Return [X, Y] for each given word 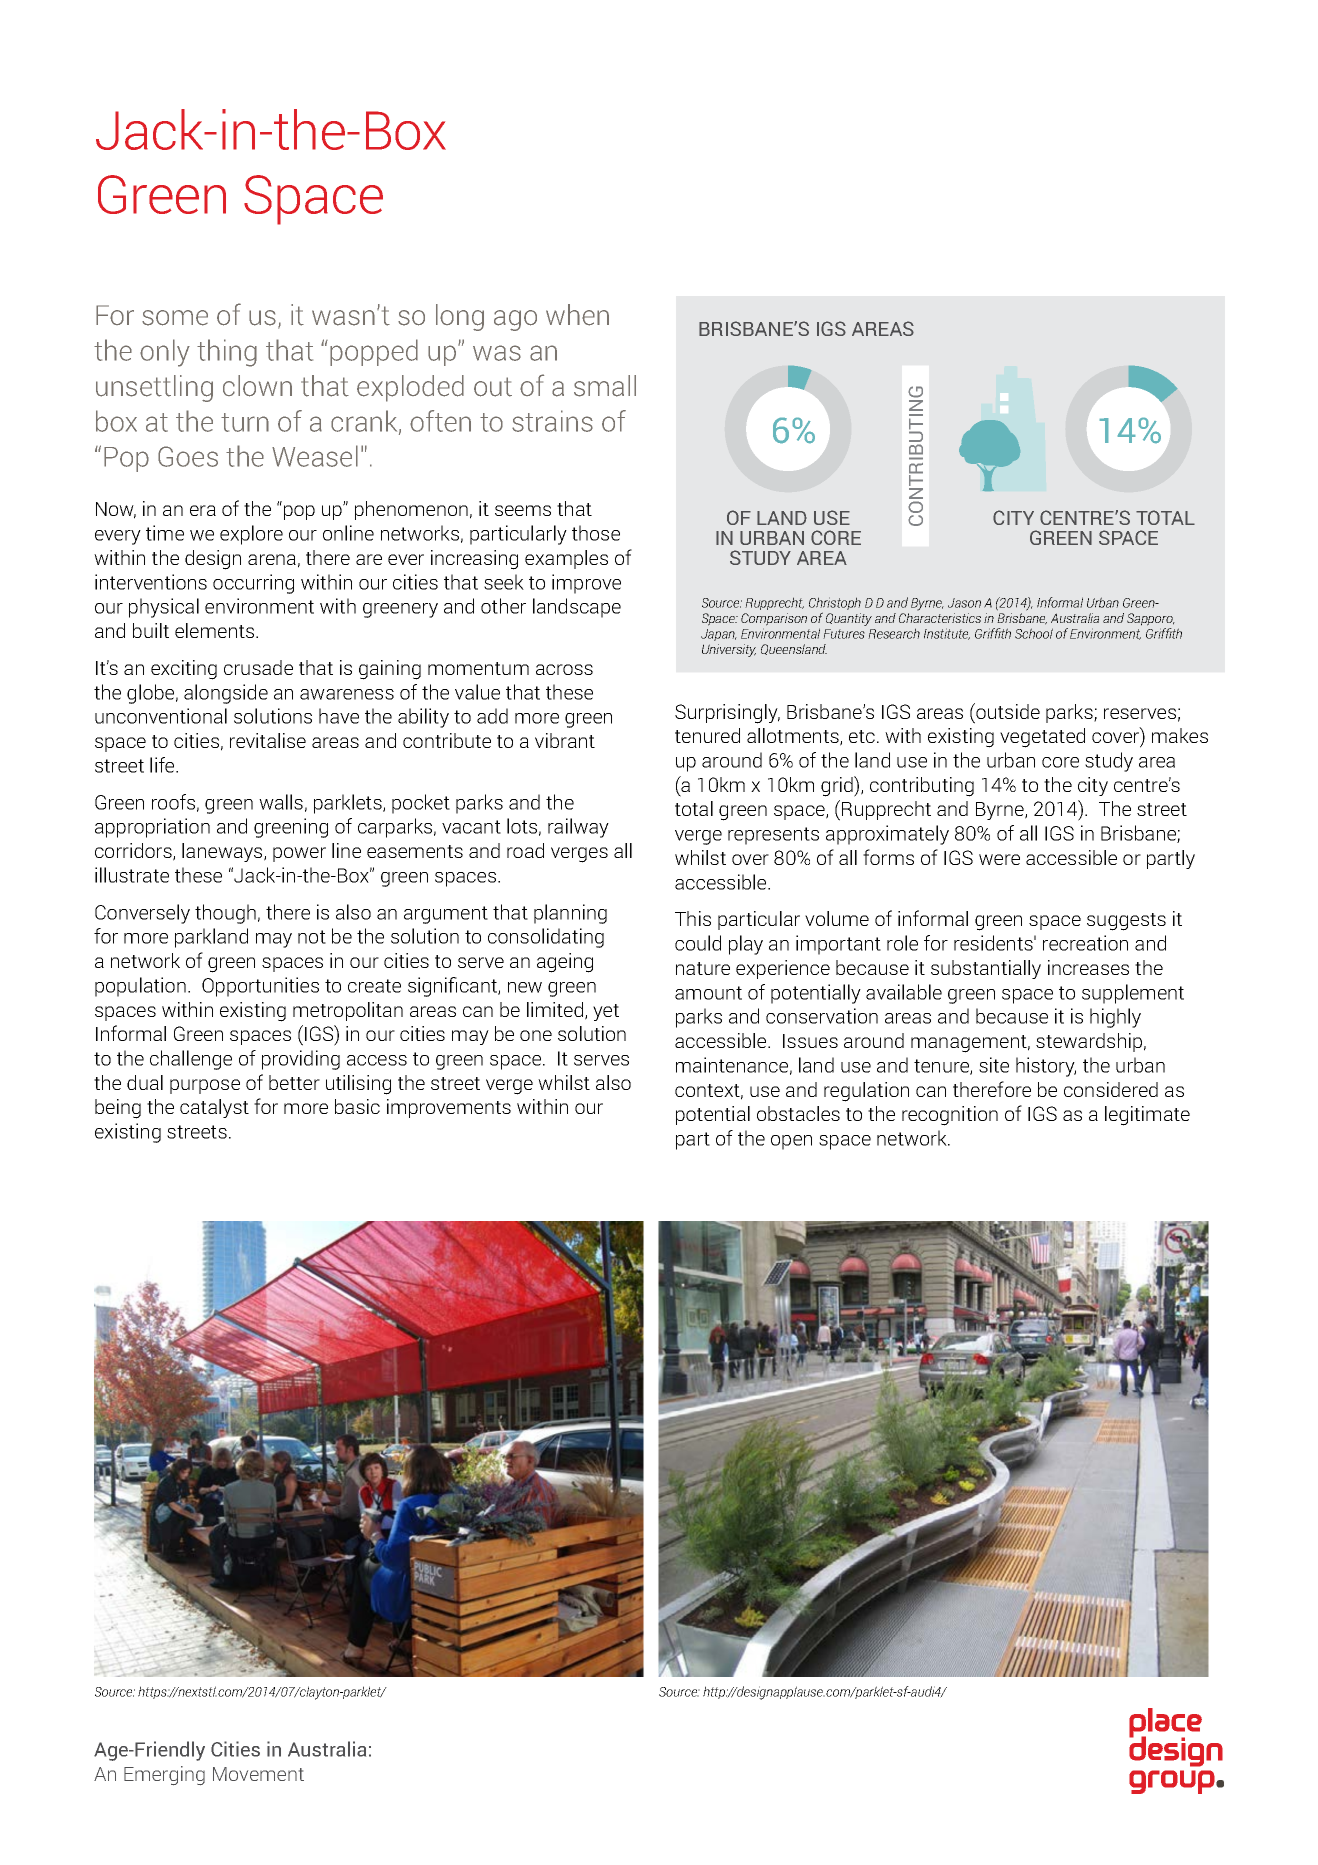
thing [227, 353]
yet [606, 1012]
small [605, 386]
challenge [191, 1060]
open [791, 1142]
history [1046, 1067]
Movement [258, 1774]
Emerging [164, 1775]
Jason [964, 603]
